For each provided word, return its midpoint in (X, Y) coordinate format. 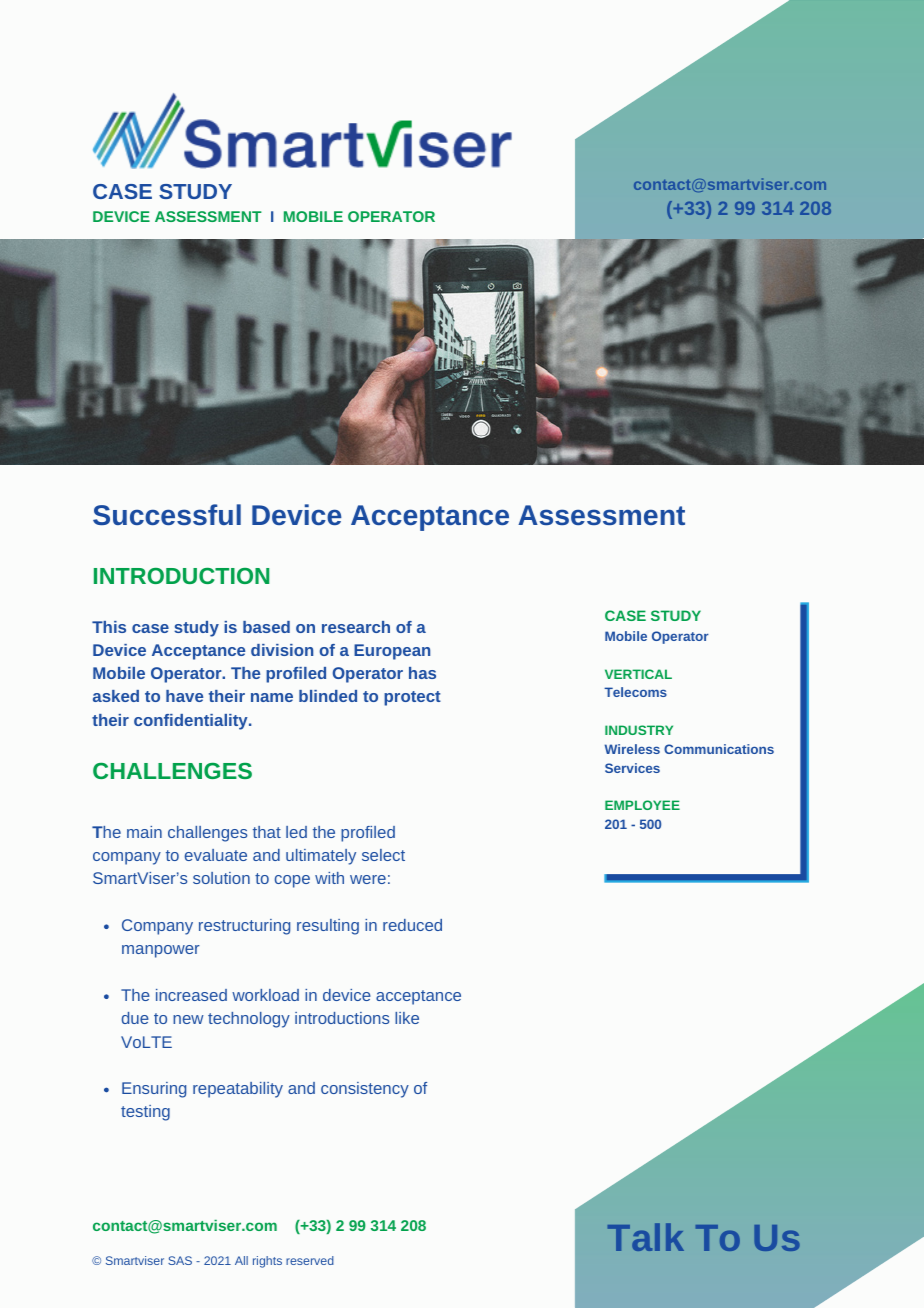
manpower (161, 951)
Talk (646, 1237)
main (144, 832)
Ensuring (154, 1090)
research (356, 627)
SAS (180, 1260)
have (184, 696)
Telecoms (635, 692)
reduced (412, 925)
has (422, 673)
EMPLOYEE (642, 805)
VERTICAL (638, 674)
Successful (167, 514)
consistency (365, 1090)
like (407, 1018)
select (383, 855)
